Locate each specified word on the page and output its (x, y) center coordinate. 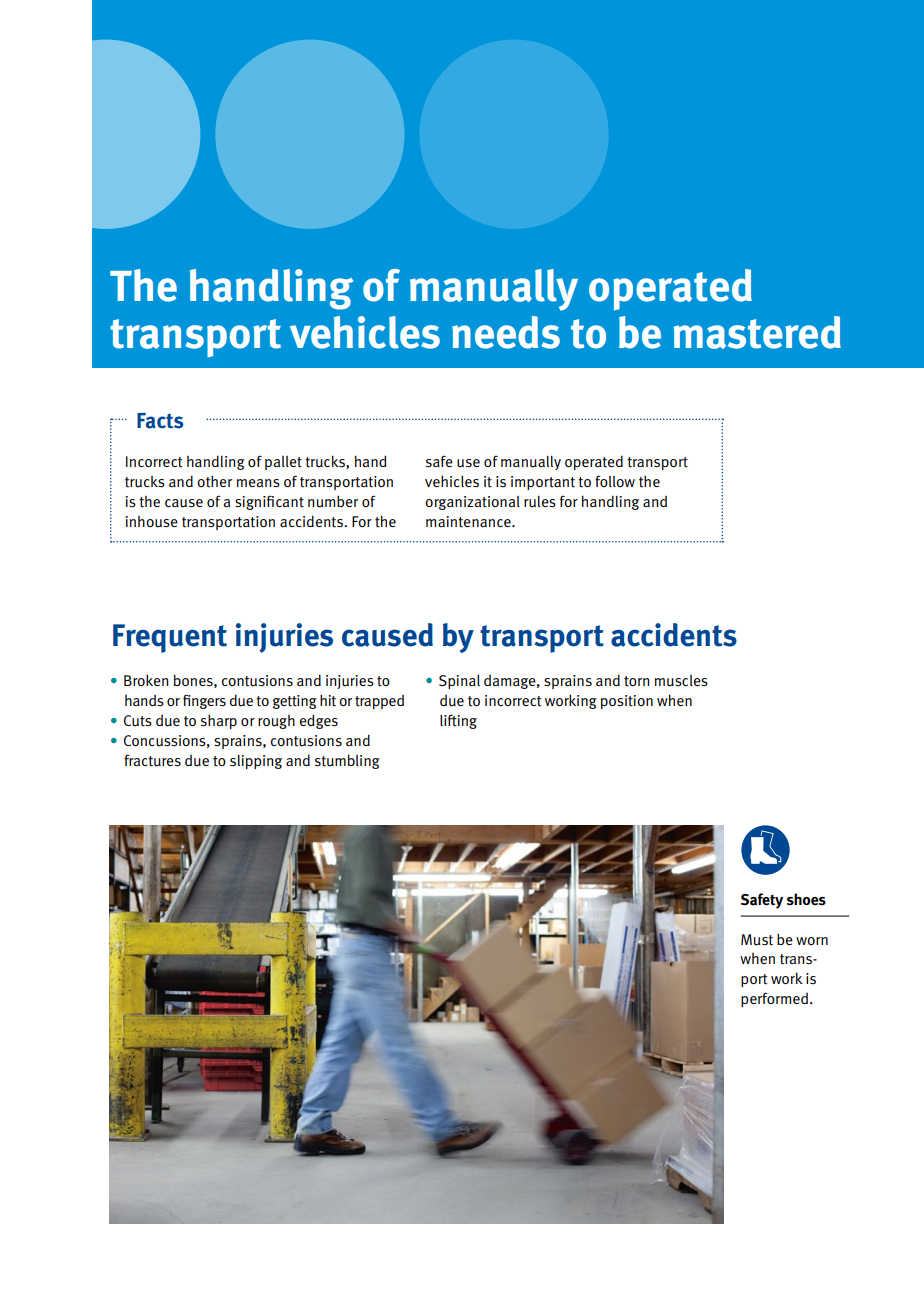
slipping (256, 762)
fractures (152, 760)
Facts (160, 421)
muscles (681, 681)
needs (506, 332)
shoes (806, 899)
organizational (472, 503)
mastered (757, 332)
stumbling (347, 761)
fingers (204, 701)
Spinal (459, 682)
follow (615, 481)
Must (757, 940)
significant (269, 502)
